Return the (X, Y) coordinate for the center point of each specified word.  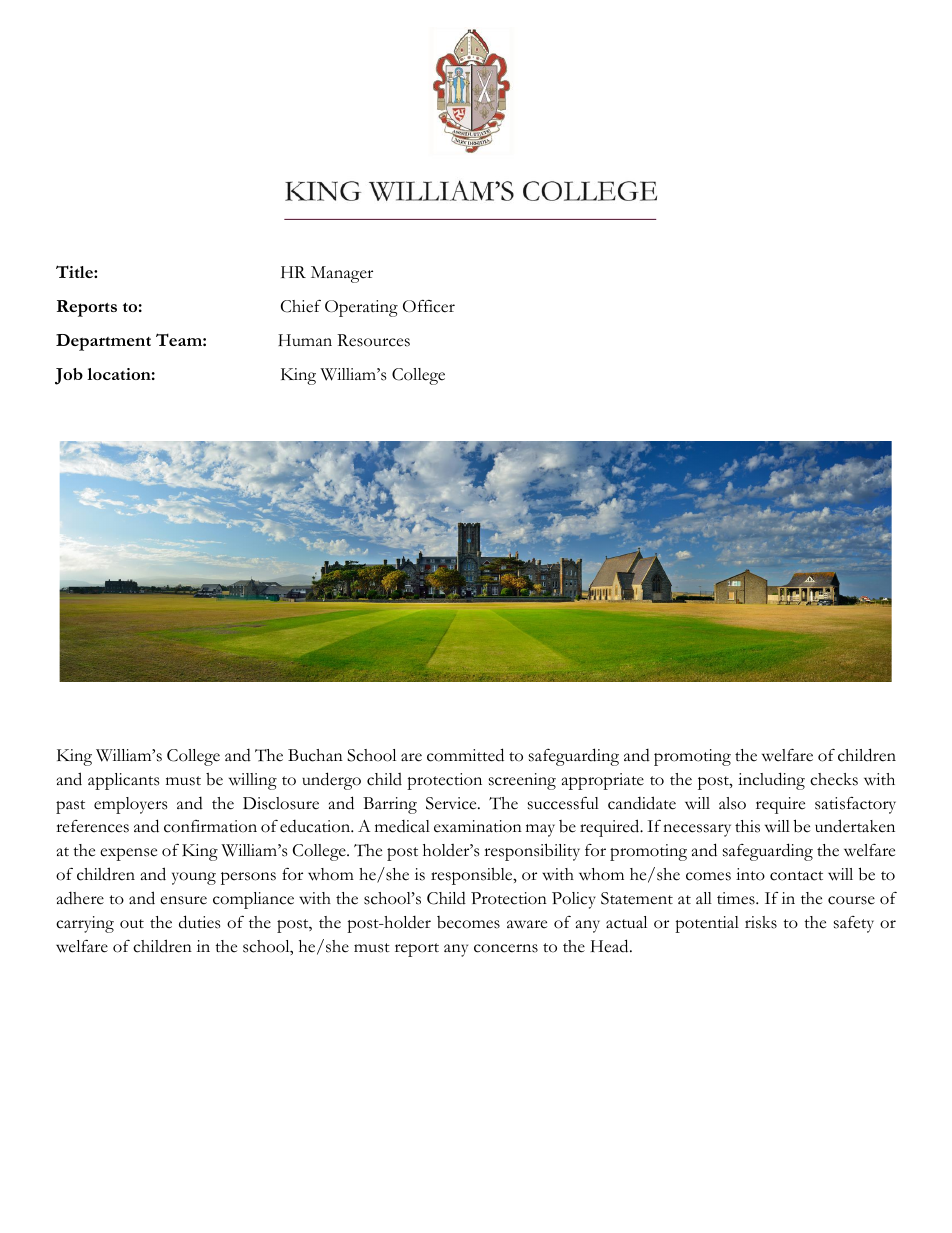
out (132, 924)
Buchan (315, 755)
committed (465, 755)
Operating (361, 308)
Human (305, 340)
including (771, 781)
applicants (123, 781)
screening (522, 781)
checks (834, 779)
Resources (373, 340)
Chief (301, 306)
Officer (429, 306)
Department (103, 342)
